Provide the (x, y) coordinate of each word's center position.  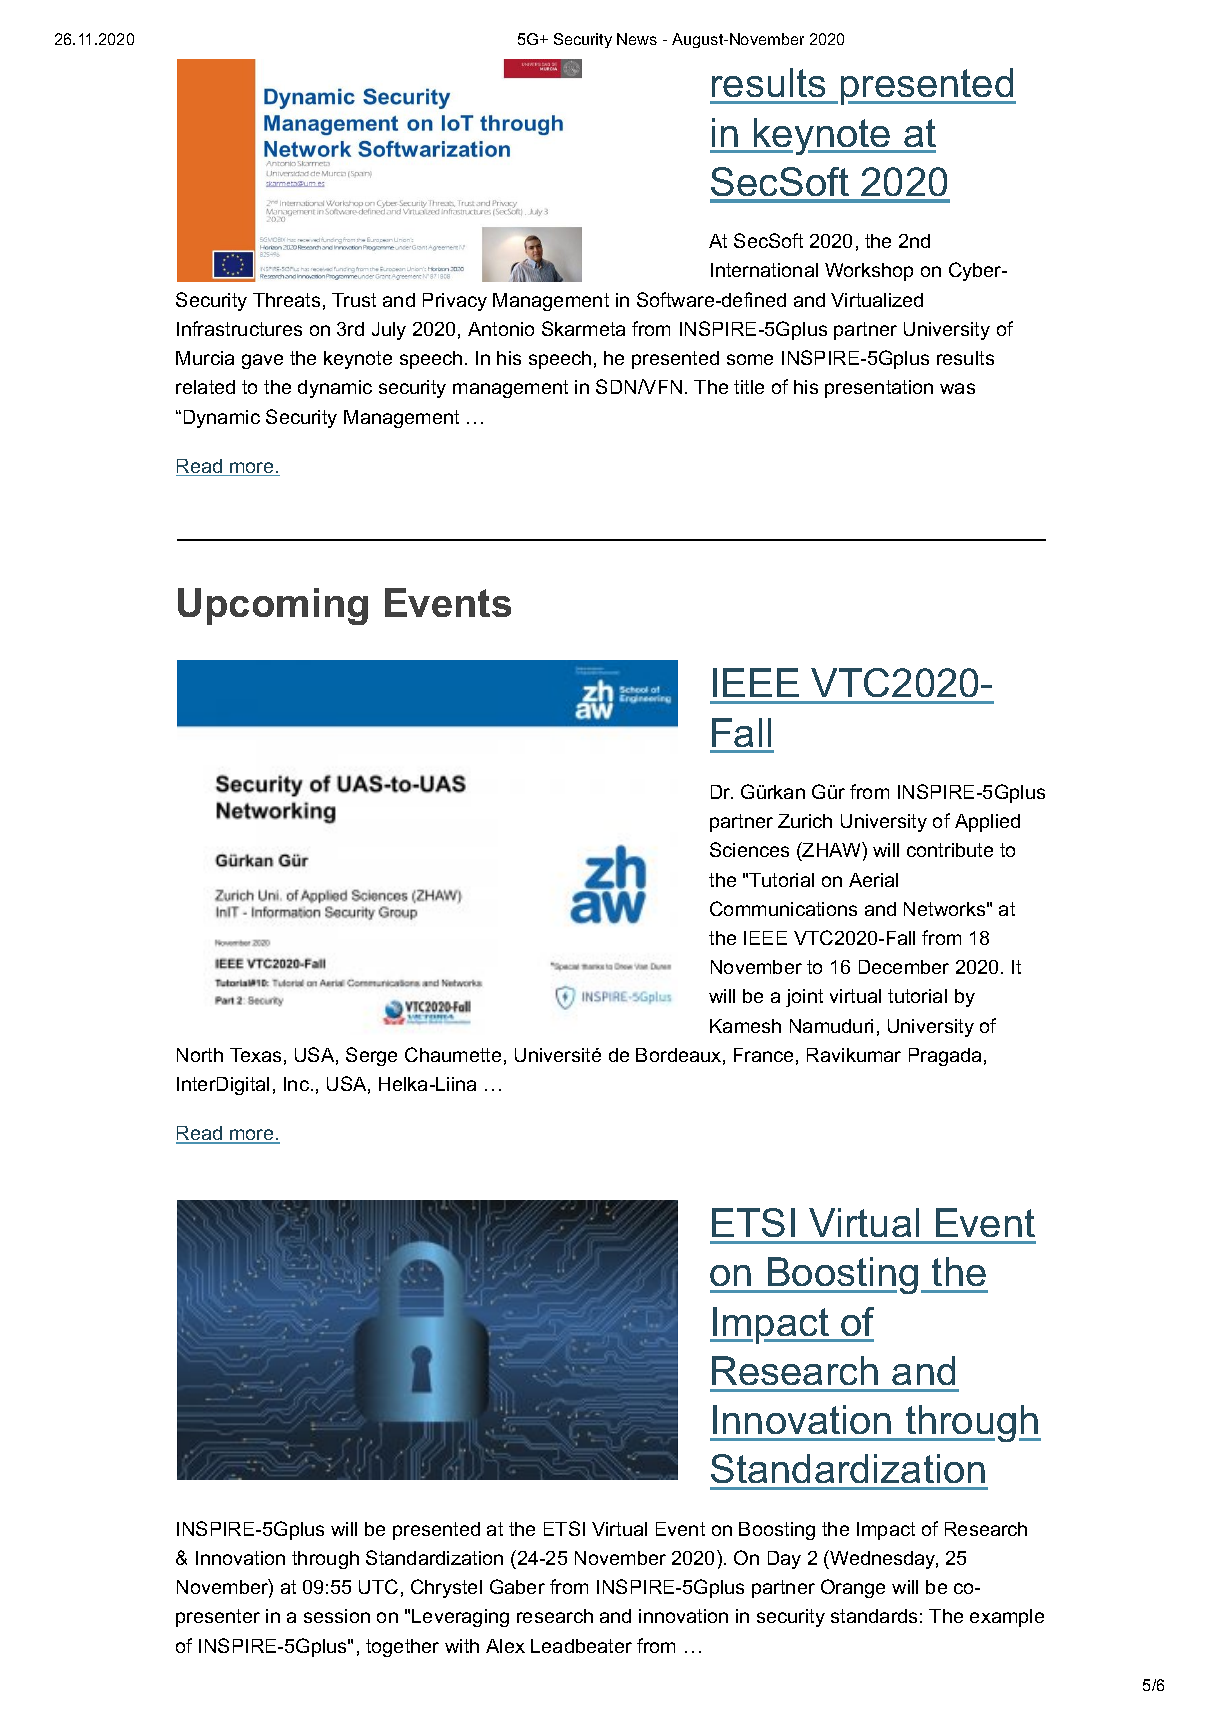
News (637, 39)
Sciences (749, 849)
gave (262, 361)
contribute (950, 850)
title (749, 387)
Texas (255, 1055)
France (763, 1055)
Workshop (869, 272)
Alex (505, 1646)
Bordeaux (678, 1055)
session (337, 1616)
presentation (879, 389)
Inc (296, 1084)
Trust (354, 300)
